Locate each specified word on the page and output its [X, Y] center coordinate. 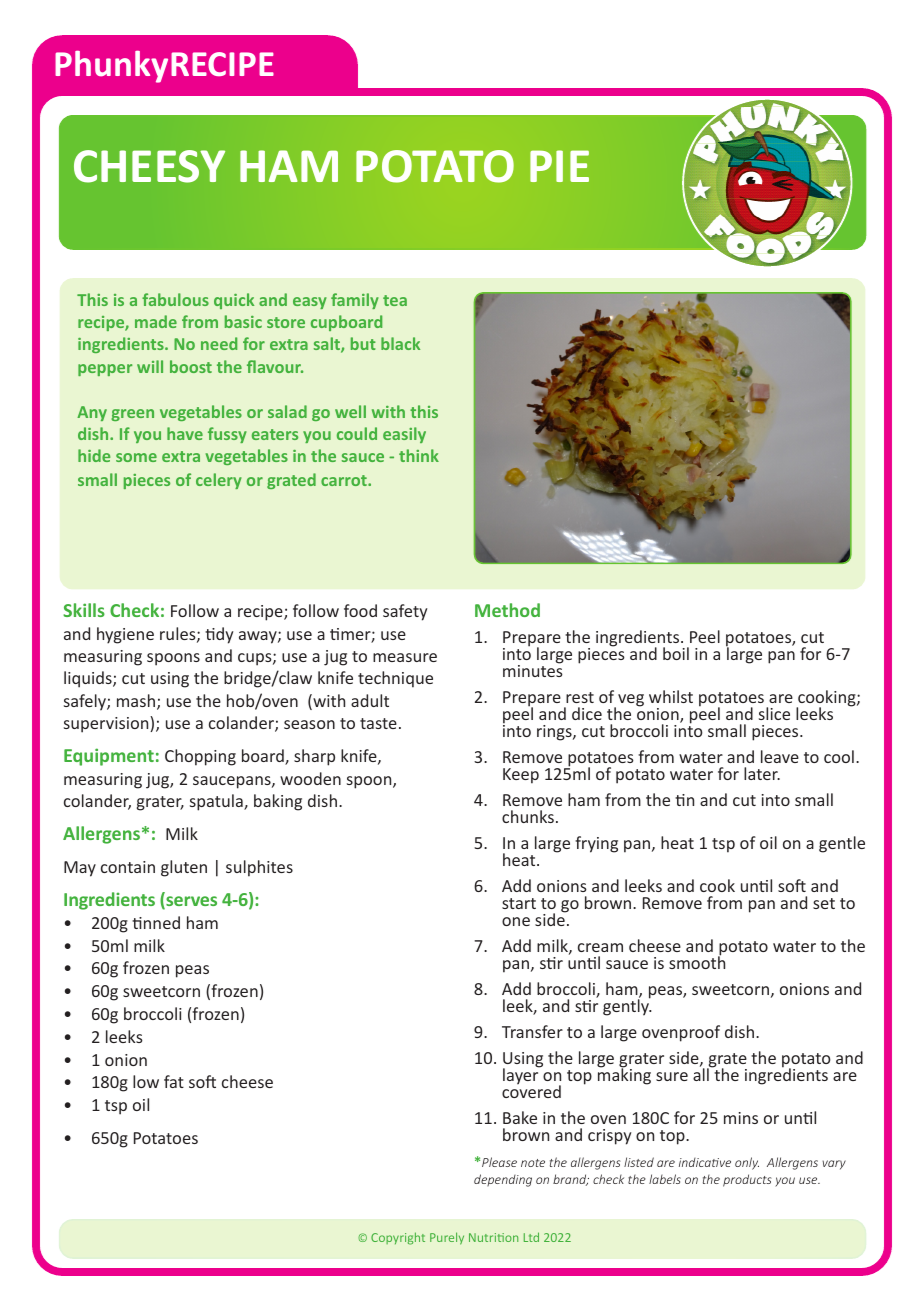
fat [174, 1081]
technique [395, 679]
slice [774, 713]
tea [395, 300]
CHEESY [149, 166]
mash [137, 702]
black [400, 343]
